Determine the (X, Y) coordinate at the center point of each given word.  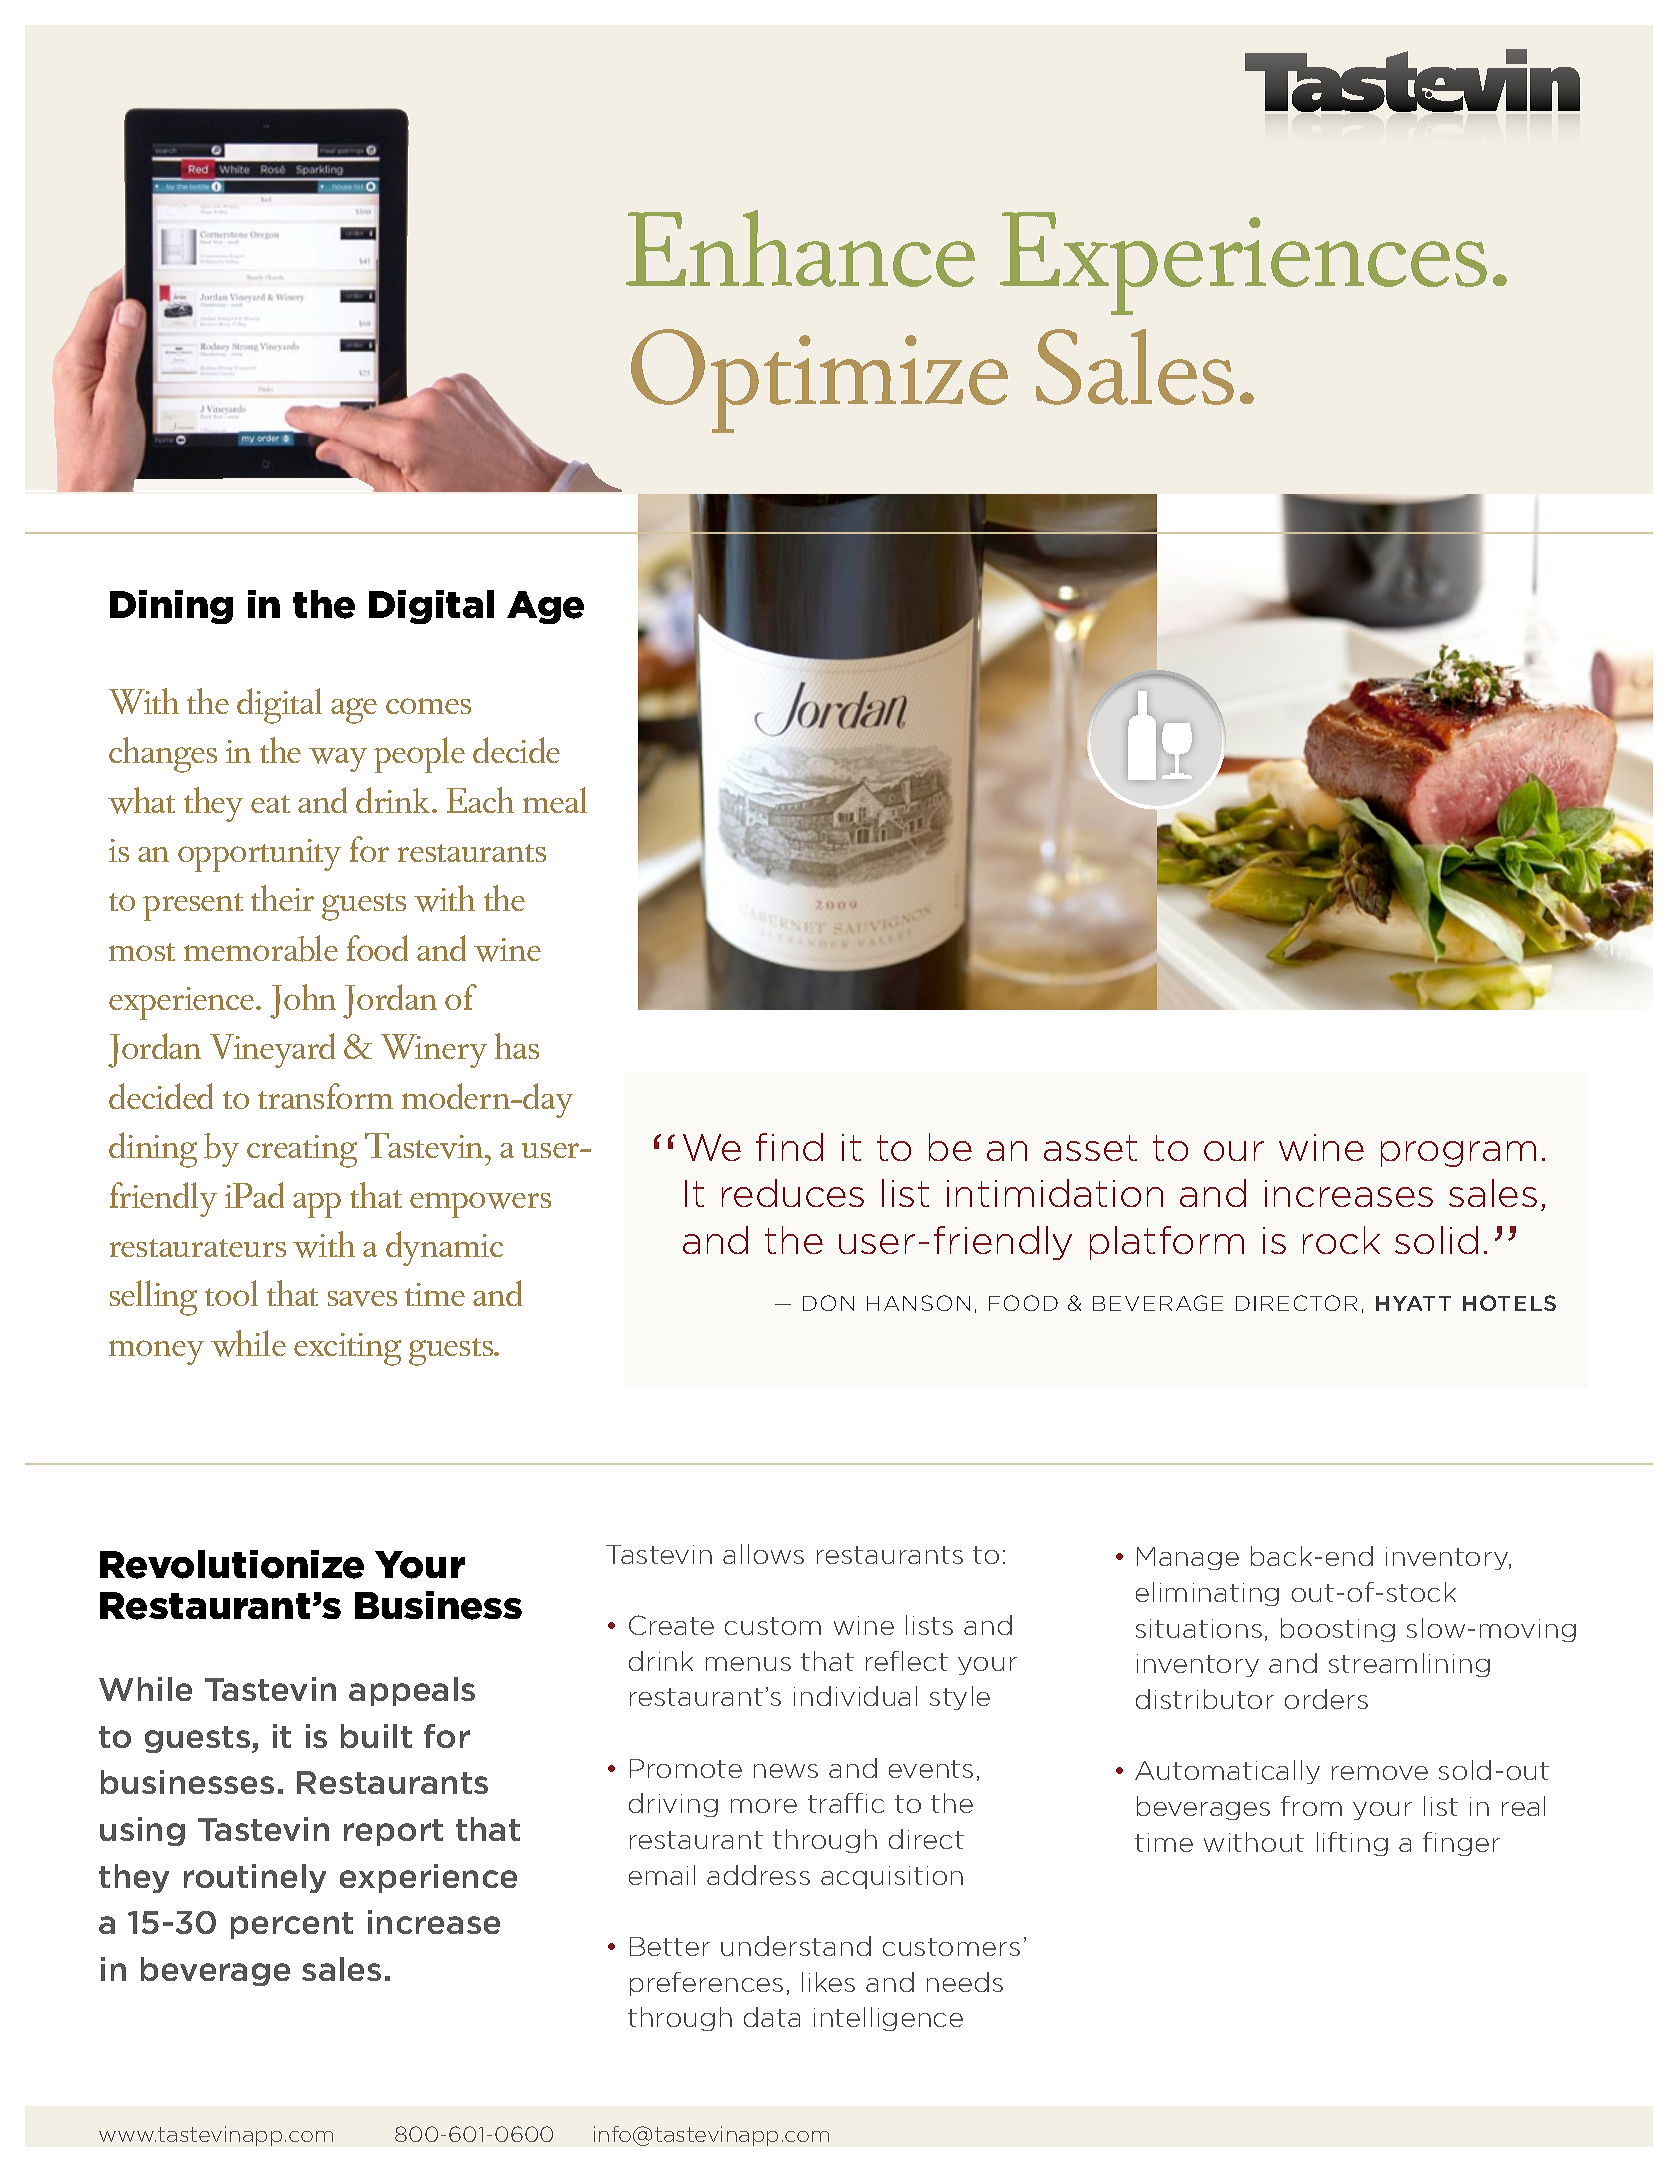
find (789, 1147)
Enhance (800, 248)
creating (302, 1151)
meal (555, 800)
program (1458, 1154)
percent (292, 1925)
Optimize (819, 381)
